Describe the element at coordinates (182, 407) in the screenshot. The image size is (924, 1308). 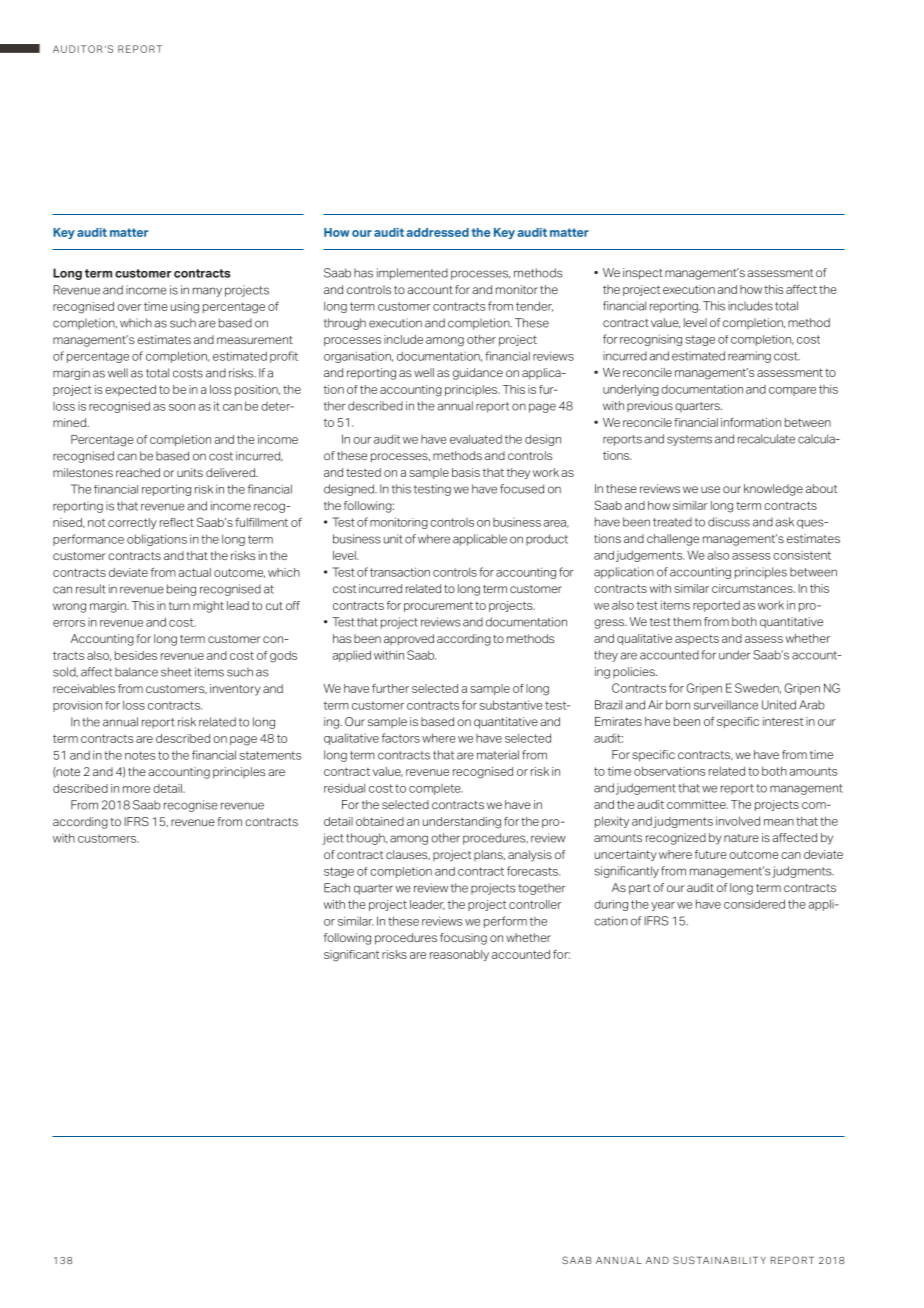
I see `soon` at that location.
